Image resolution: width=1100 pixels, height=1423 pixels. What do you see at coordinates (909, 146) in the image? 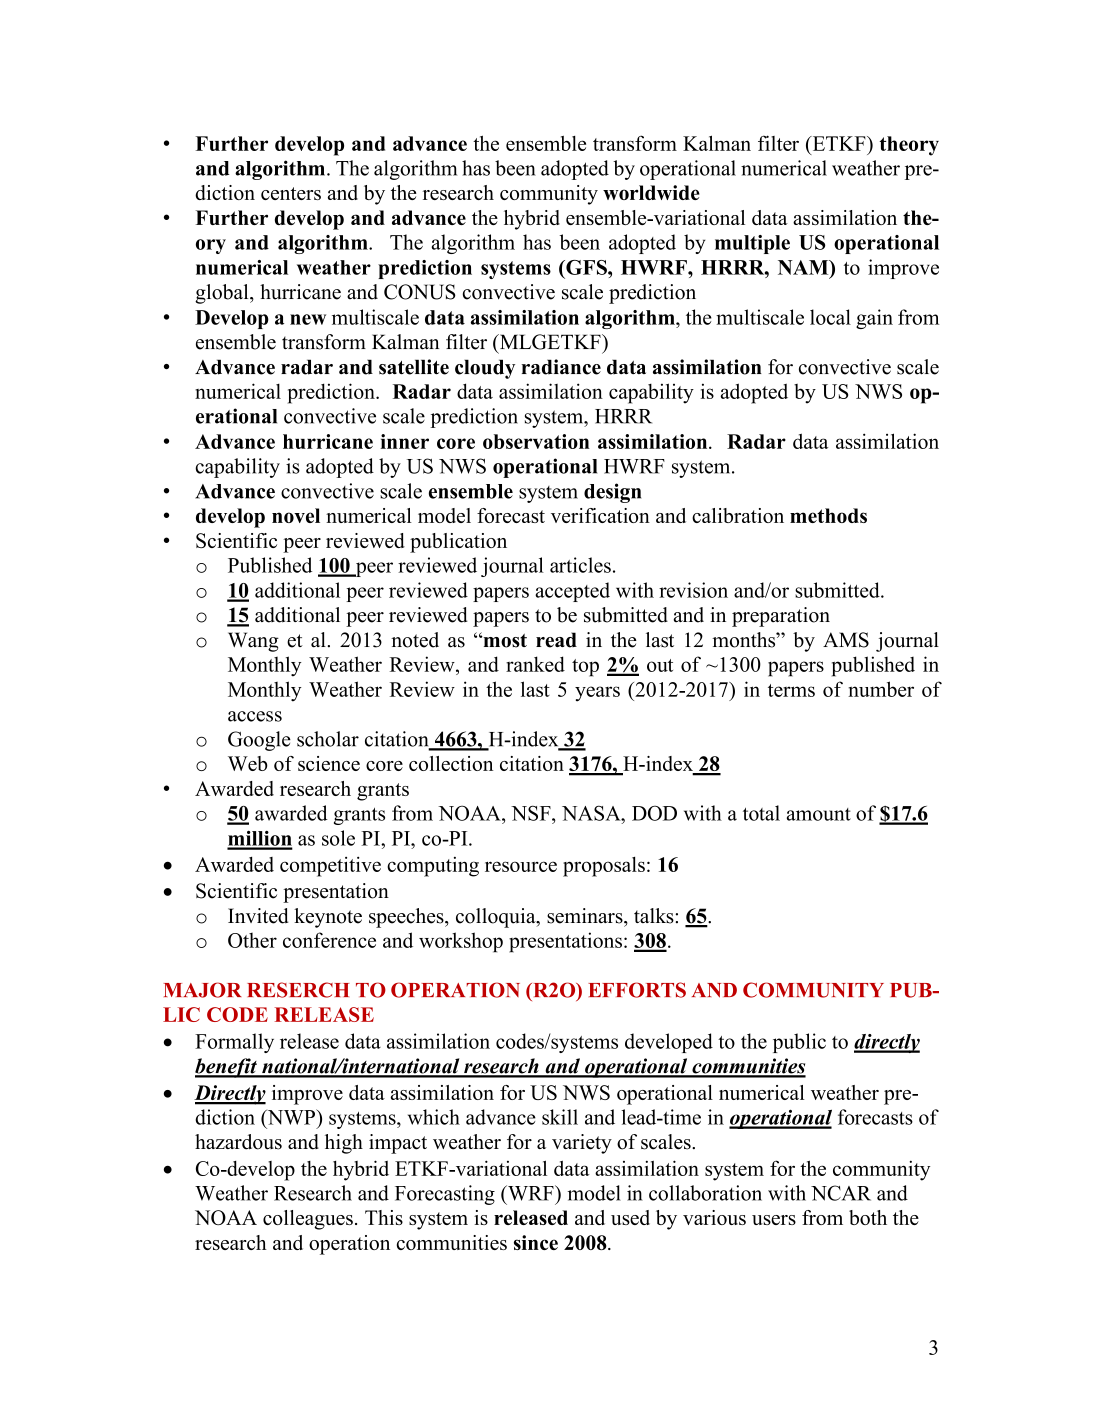
I see `theory` at bounding box center [909, 146].
